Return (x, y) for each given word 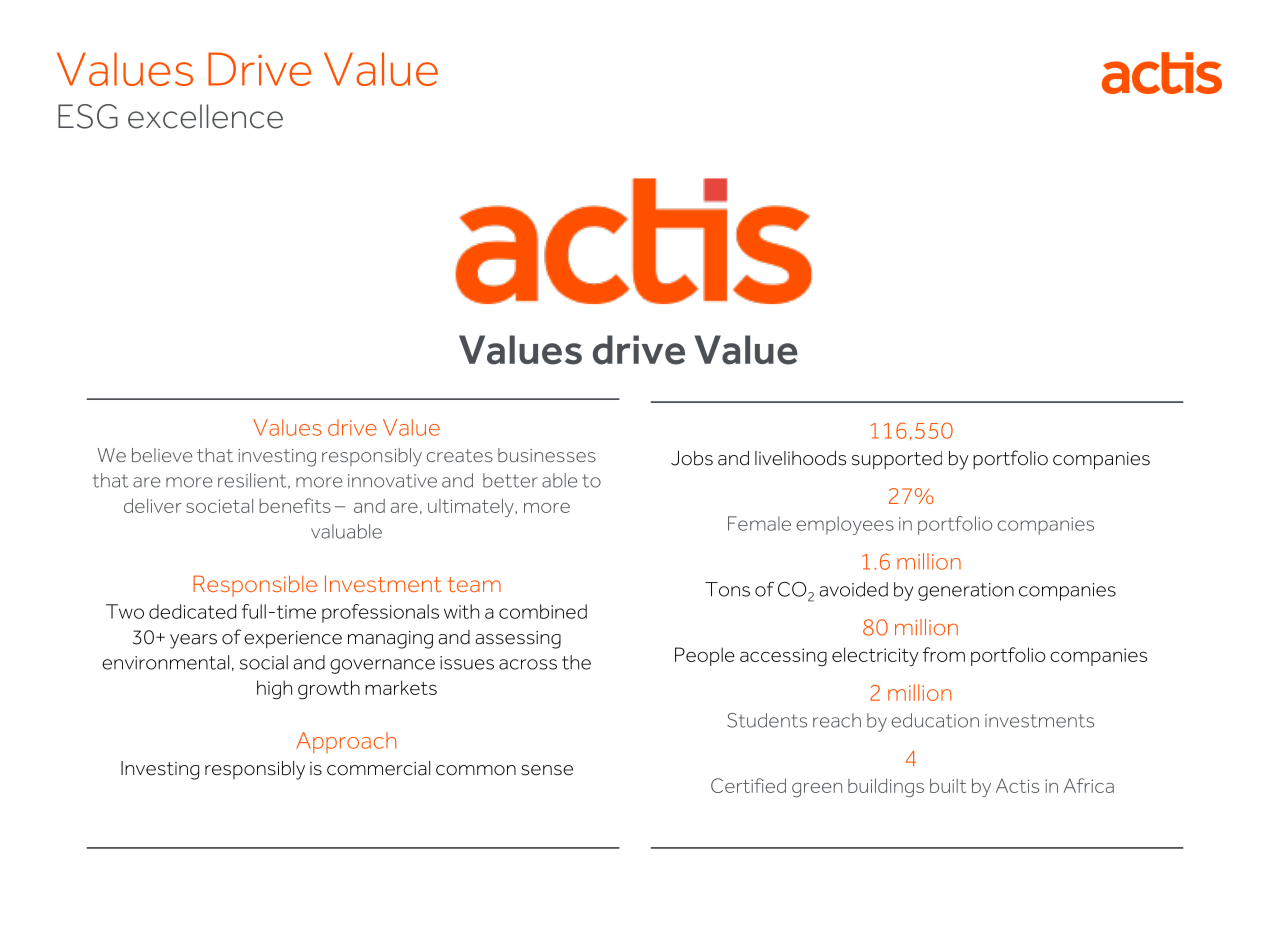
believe (162, 455)
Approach (346, 742)
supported (897, 460)
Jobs (692, 458)
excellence (205, 116)
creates (460, 455)
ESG (88, 116)
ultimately (472, 507)
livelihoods (800, 458)
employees (845, 525)
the (576, 662)
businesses (547, 455)
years (193, 641)
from (944, 654)
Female (759, 523)
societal (219, 505)
